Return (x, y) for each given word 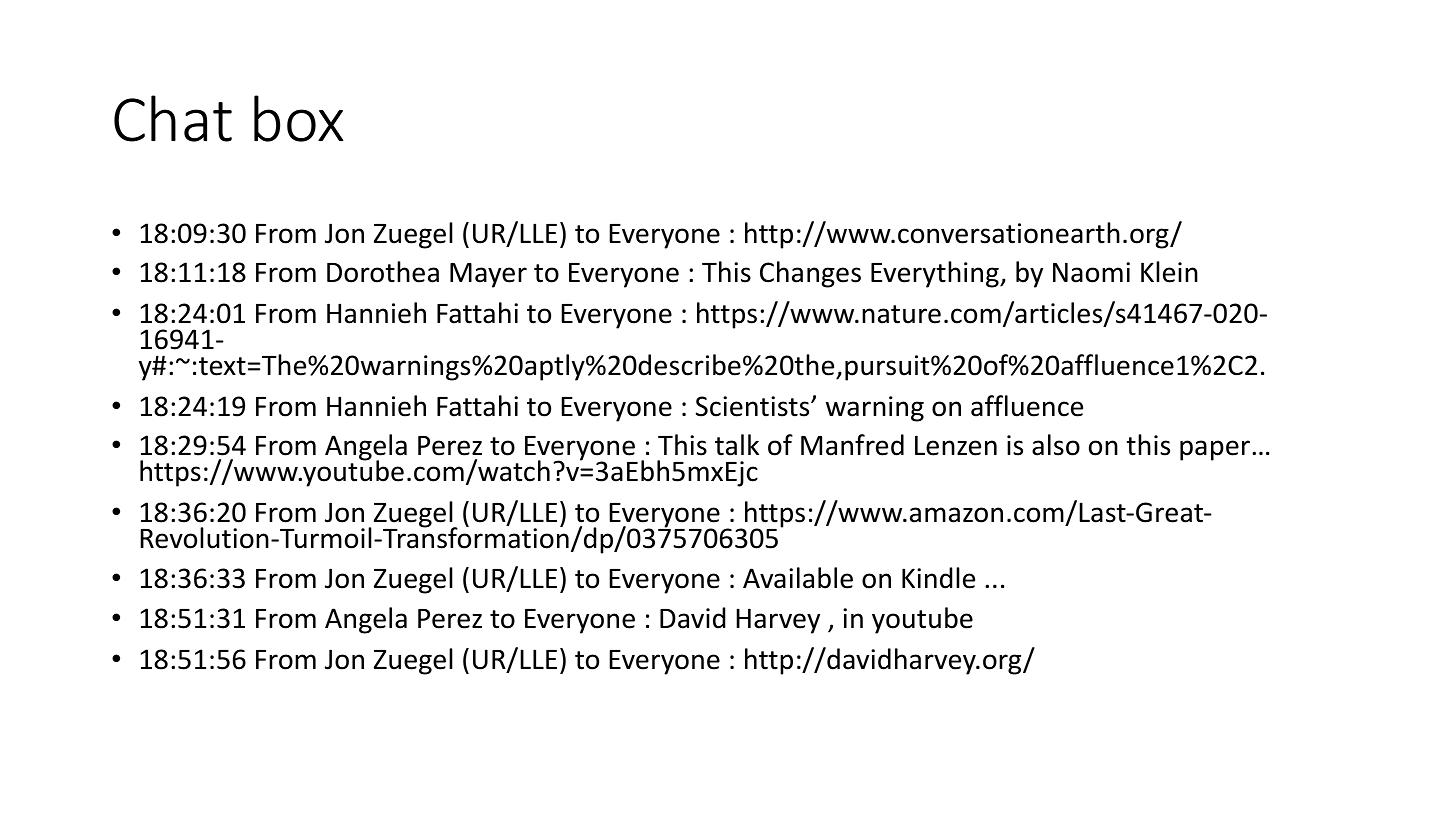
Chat (173, 118)
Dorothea (383, 272)
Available (798, 578)
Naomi (1091, 272)
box (298, 118)
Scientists (754, 406)
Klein (1169, 272)
